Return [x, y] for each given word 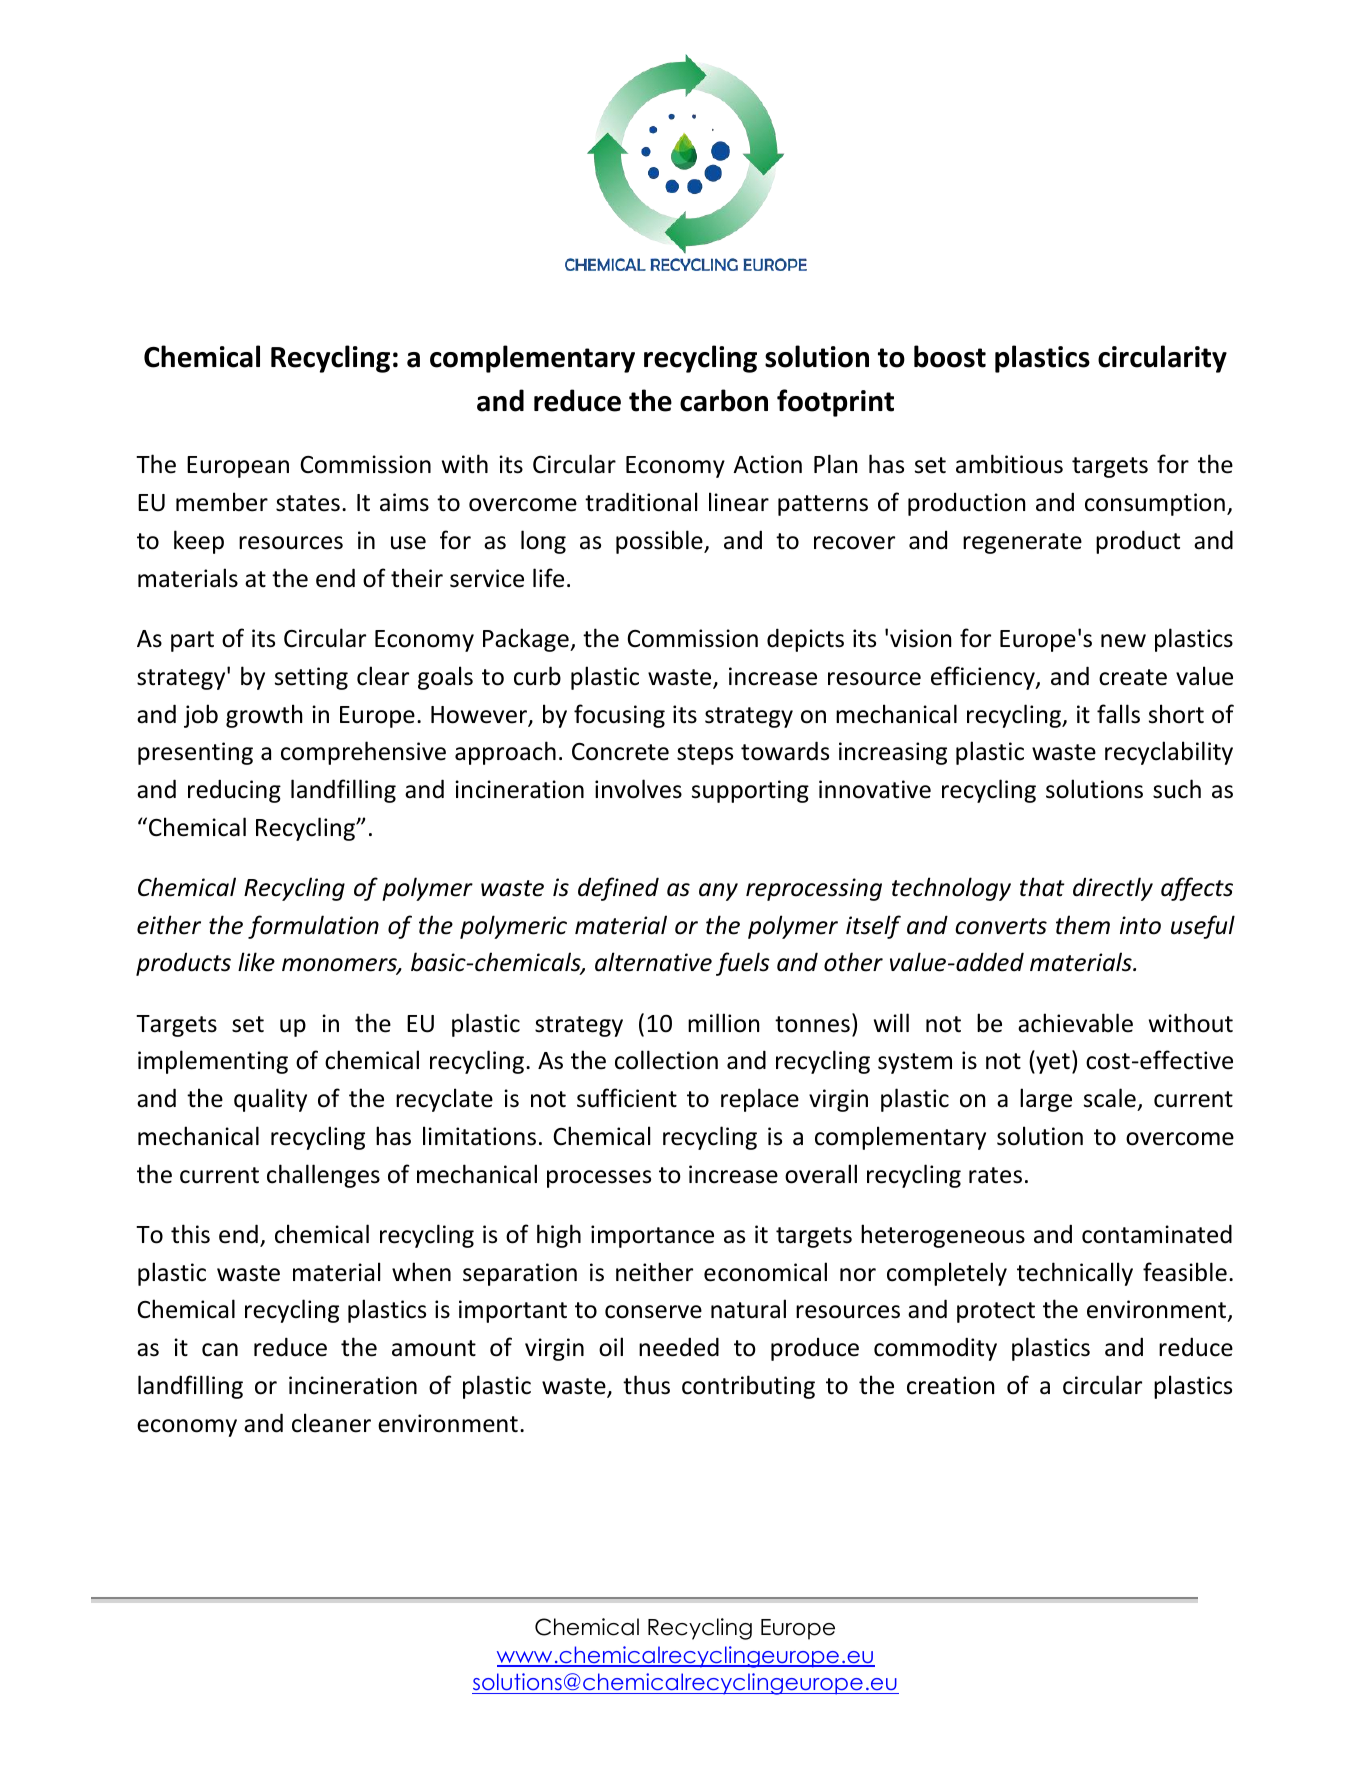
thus [646, 1385]
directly [1113, 889]
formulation [313, 927]
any [718, 892]
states [308, 503]
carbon [724, 400]
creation [950, 1385]
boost [950, 356]
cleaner [331, 1423]
